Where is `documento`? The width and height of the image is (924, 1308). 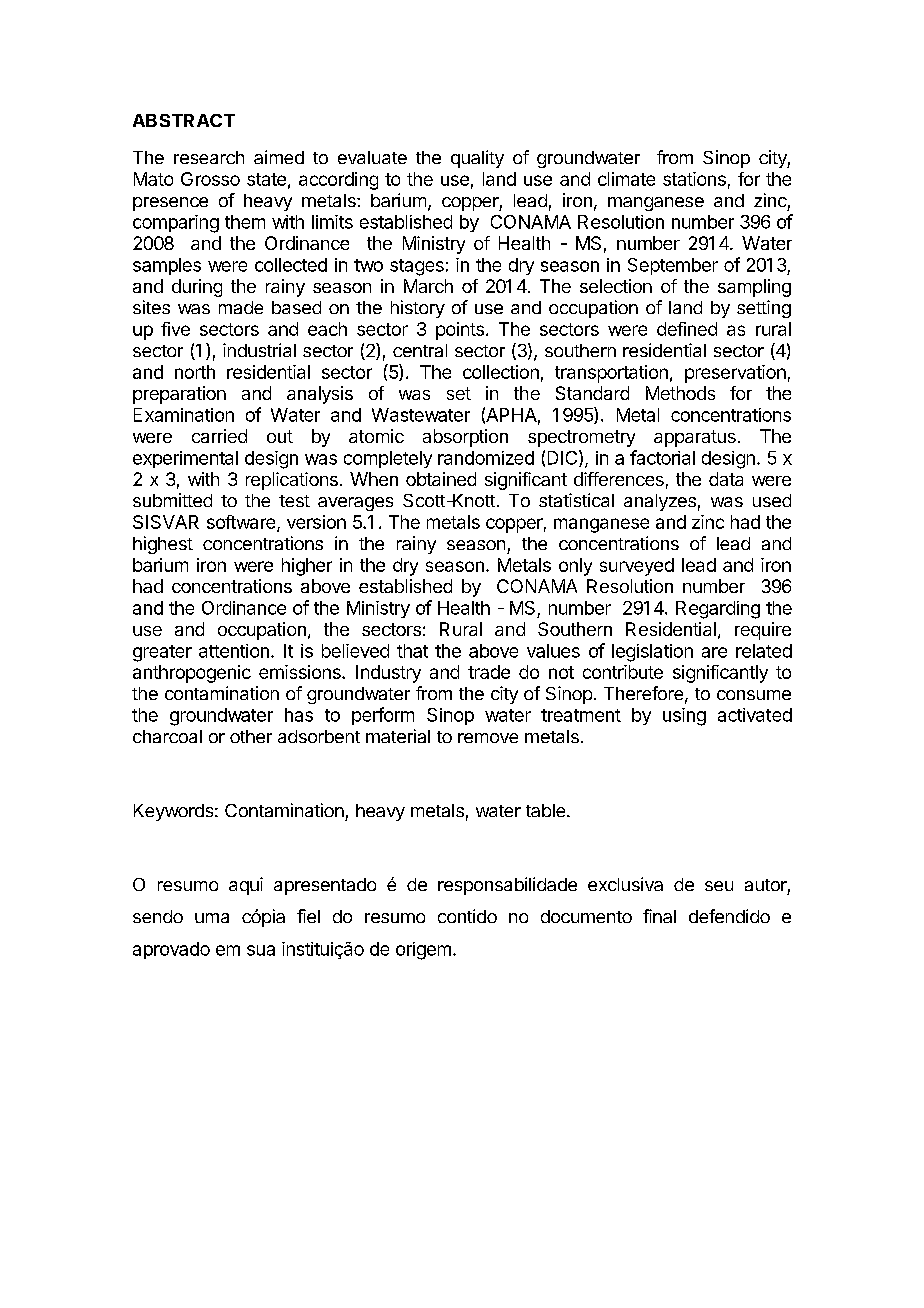
documento is located at coordinates (586, 916).
